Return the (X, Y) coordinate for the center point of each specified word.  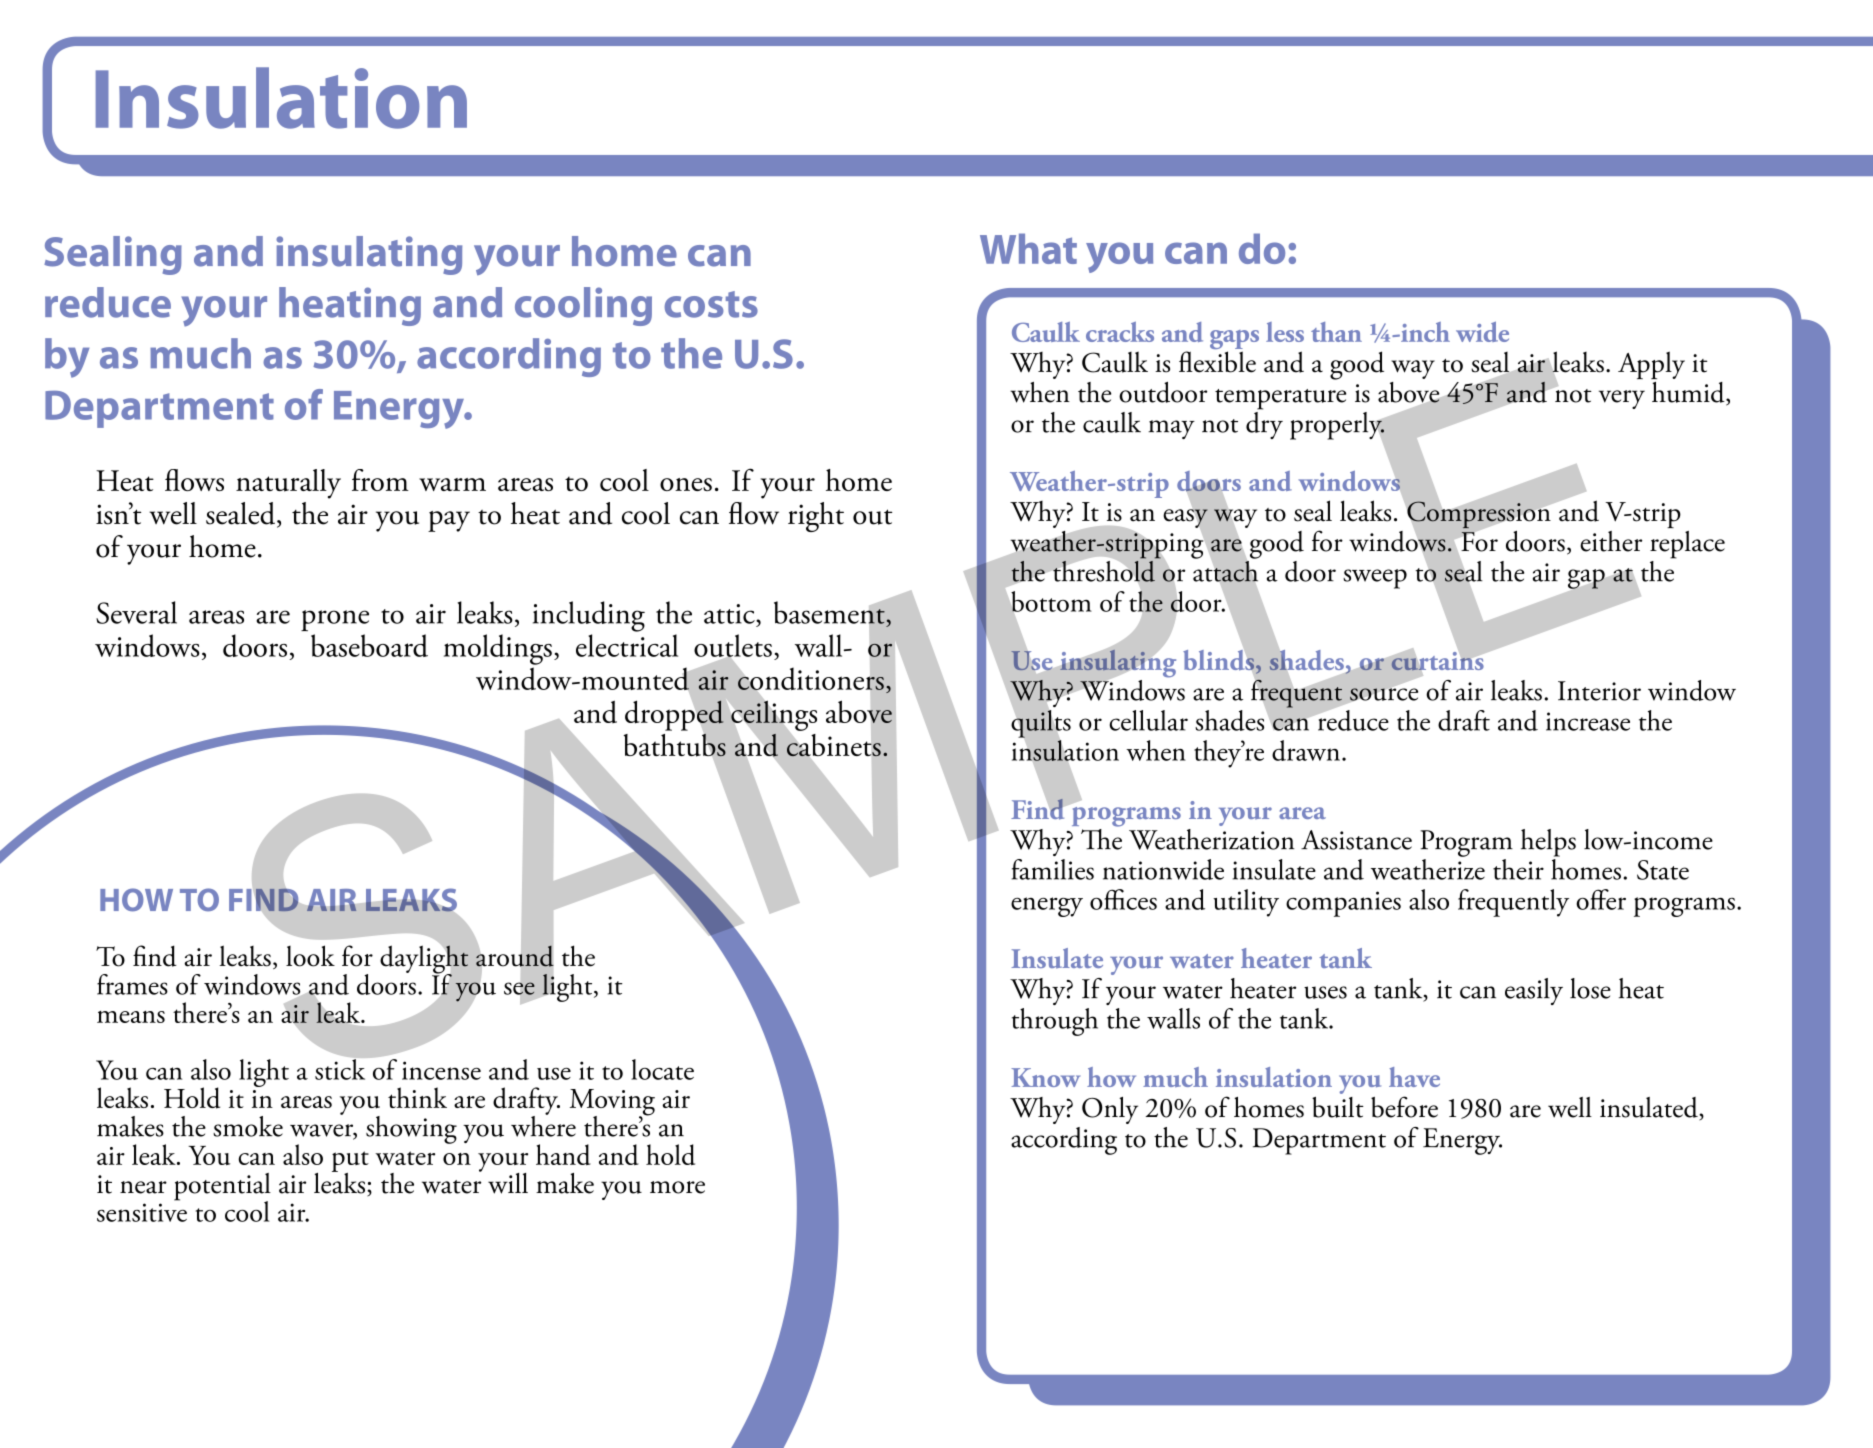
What (1028, 248)
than (1336, 332)
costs (711, 304)
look (310, 956)
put (350, 1162)
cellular (1149, 720)
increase (1588, 721)
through (1055, 1022)
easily (1534, 991)
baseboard (369, 645)
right (816, 517)
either (1611, 541)
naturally (288, 484)
